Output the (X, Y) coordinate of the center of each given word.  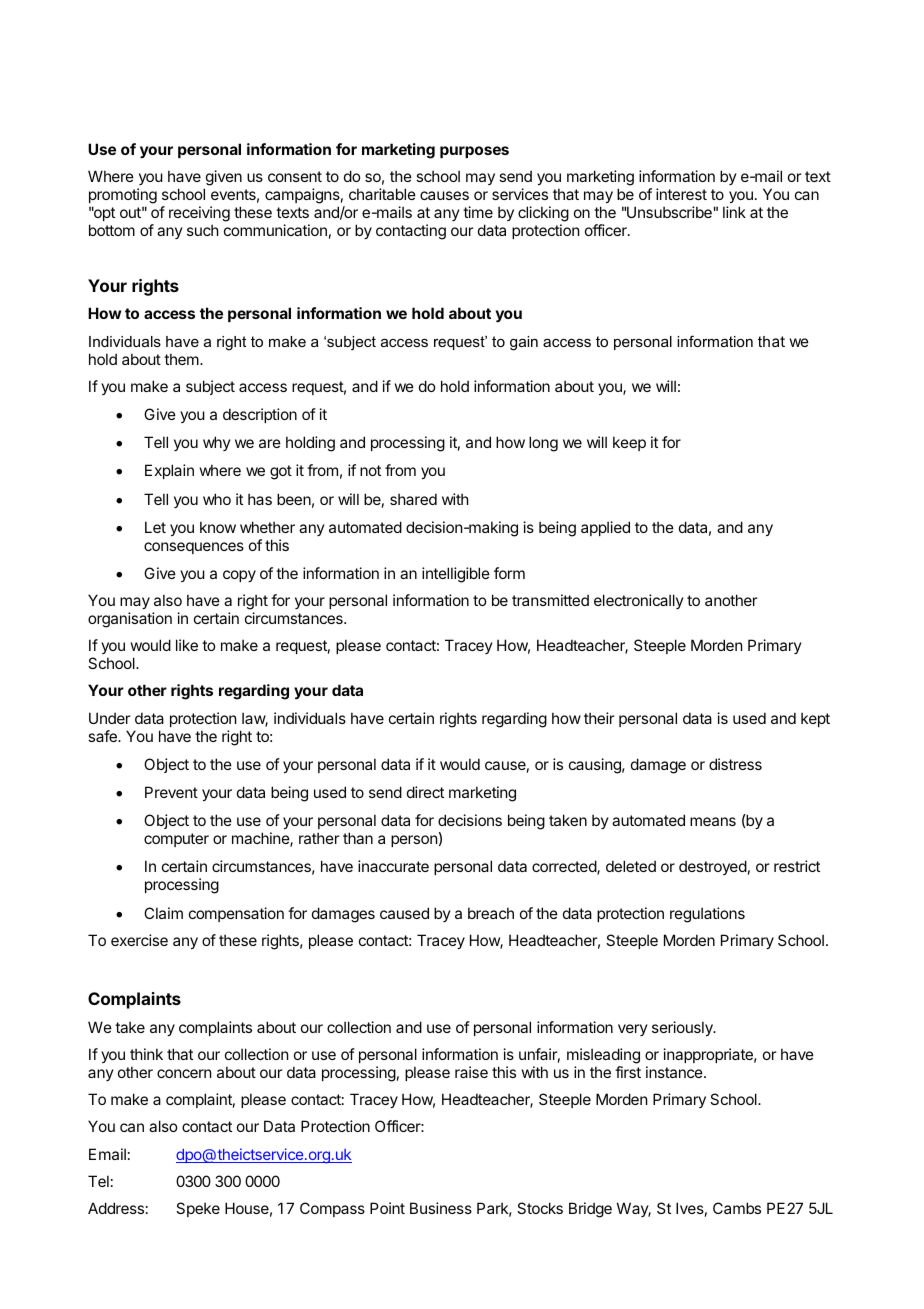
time (478, 212)
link (734, 212)
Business (441, 1208)
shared (413, 499)
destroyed (713, 867)
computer (176, 840)
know (218, 527)
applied (605, 528)
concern (184, 1073)
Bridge (590, 1210)
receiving (199, 215)
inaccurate (393, 866)
